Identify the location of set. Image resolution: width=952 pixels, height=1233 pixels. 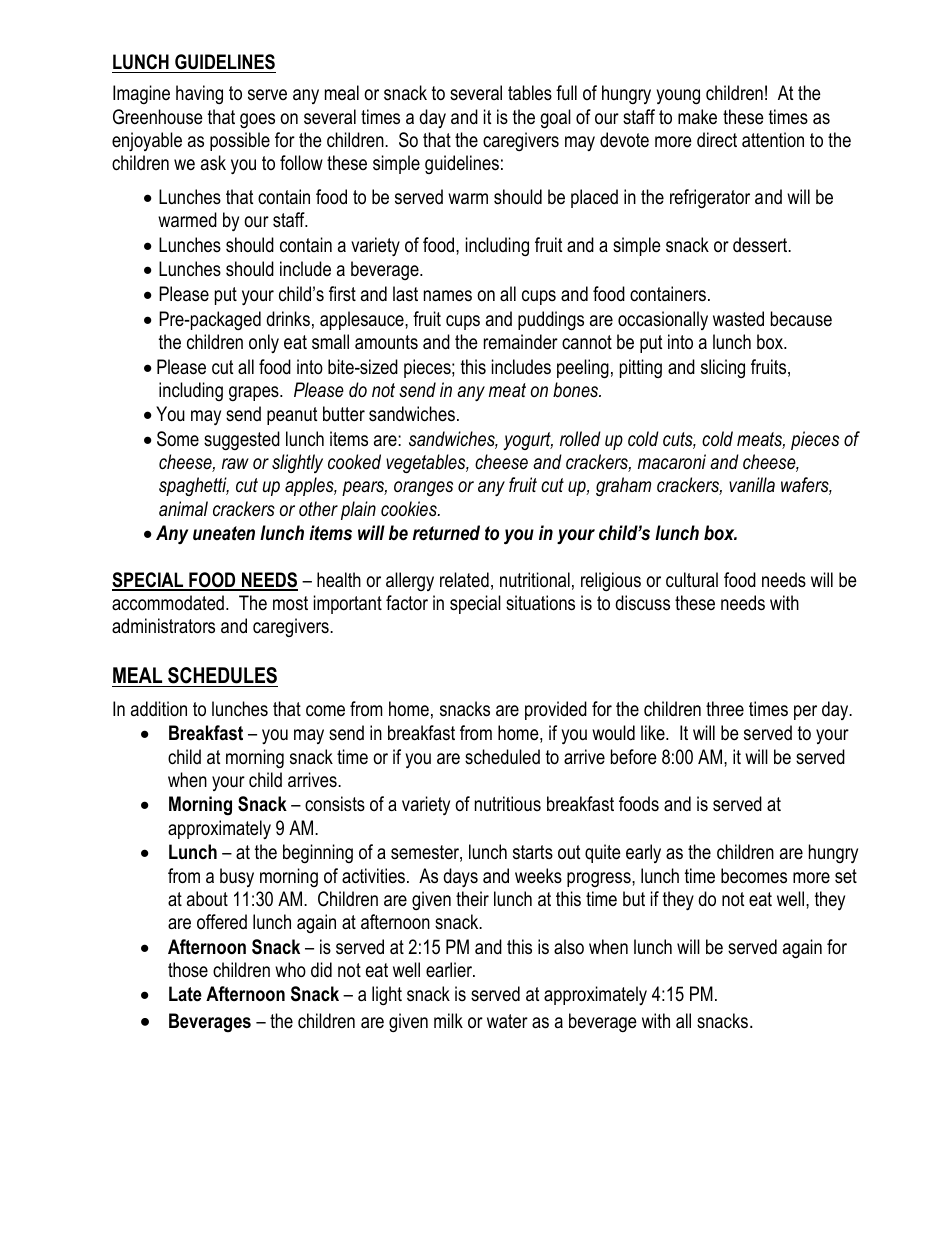
(846, 876).
